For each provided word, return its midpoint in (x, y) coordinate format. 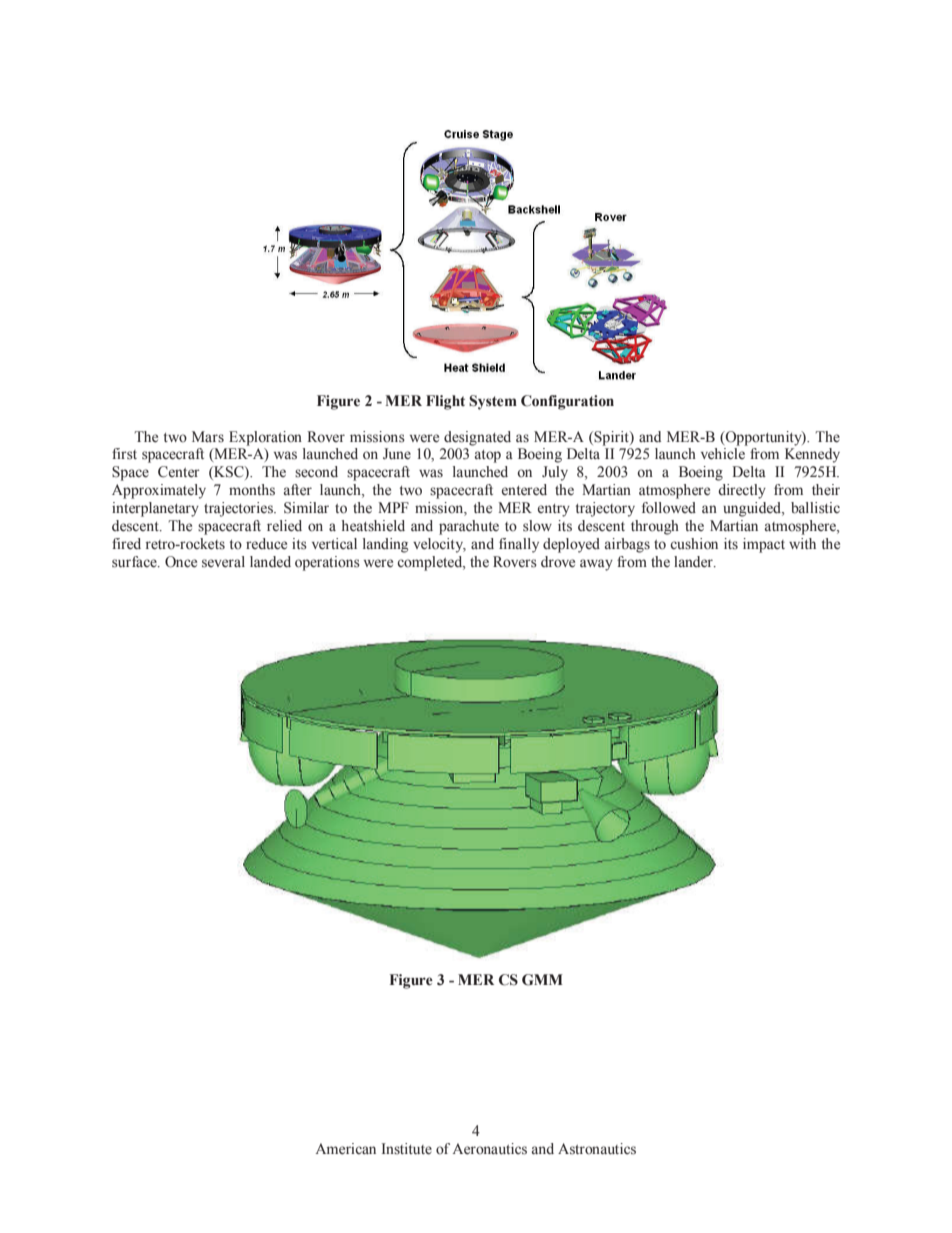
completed (431, 563)
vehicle (723, 454)
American (345, 1149)
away (596, 565)
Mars (208, 436)
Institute (407, 1149)
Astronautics (597, 1149)
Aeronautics (489, 1149)
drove (558, 562)
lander (694, 562)
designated (477, 438)
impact (764, 545)
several (223, 562)
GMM (542, 980)
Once (181, 562)
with (802, 543)
